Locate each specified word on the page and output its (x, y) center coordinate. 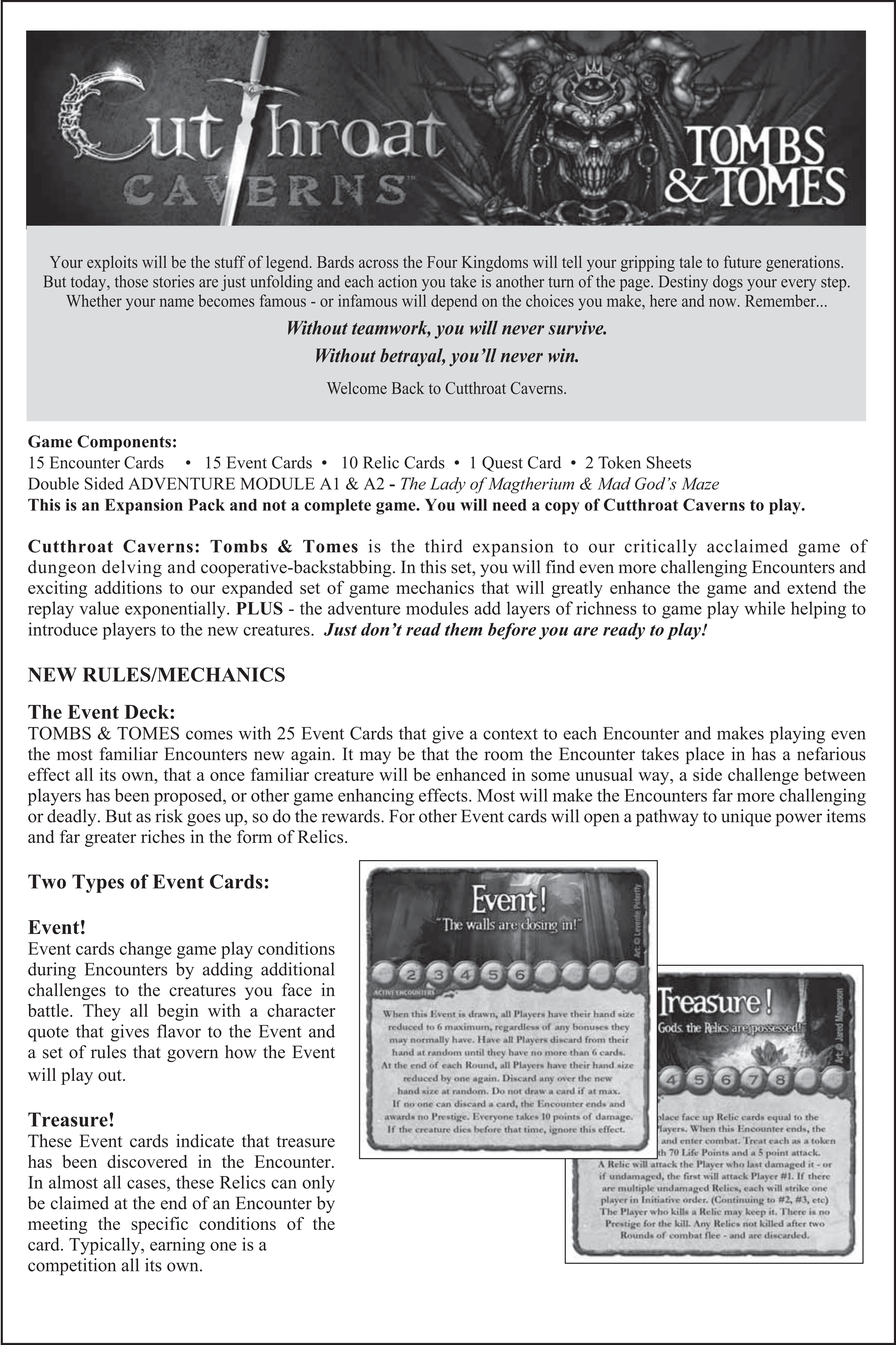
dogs (728, 283)
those (131, 281)
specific (159, 1225)
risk (169, 816)
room (503, 756)
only (318, 1184)
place (705, 755)
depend (454, 302)
